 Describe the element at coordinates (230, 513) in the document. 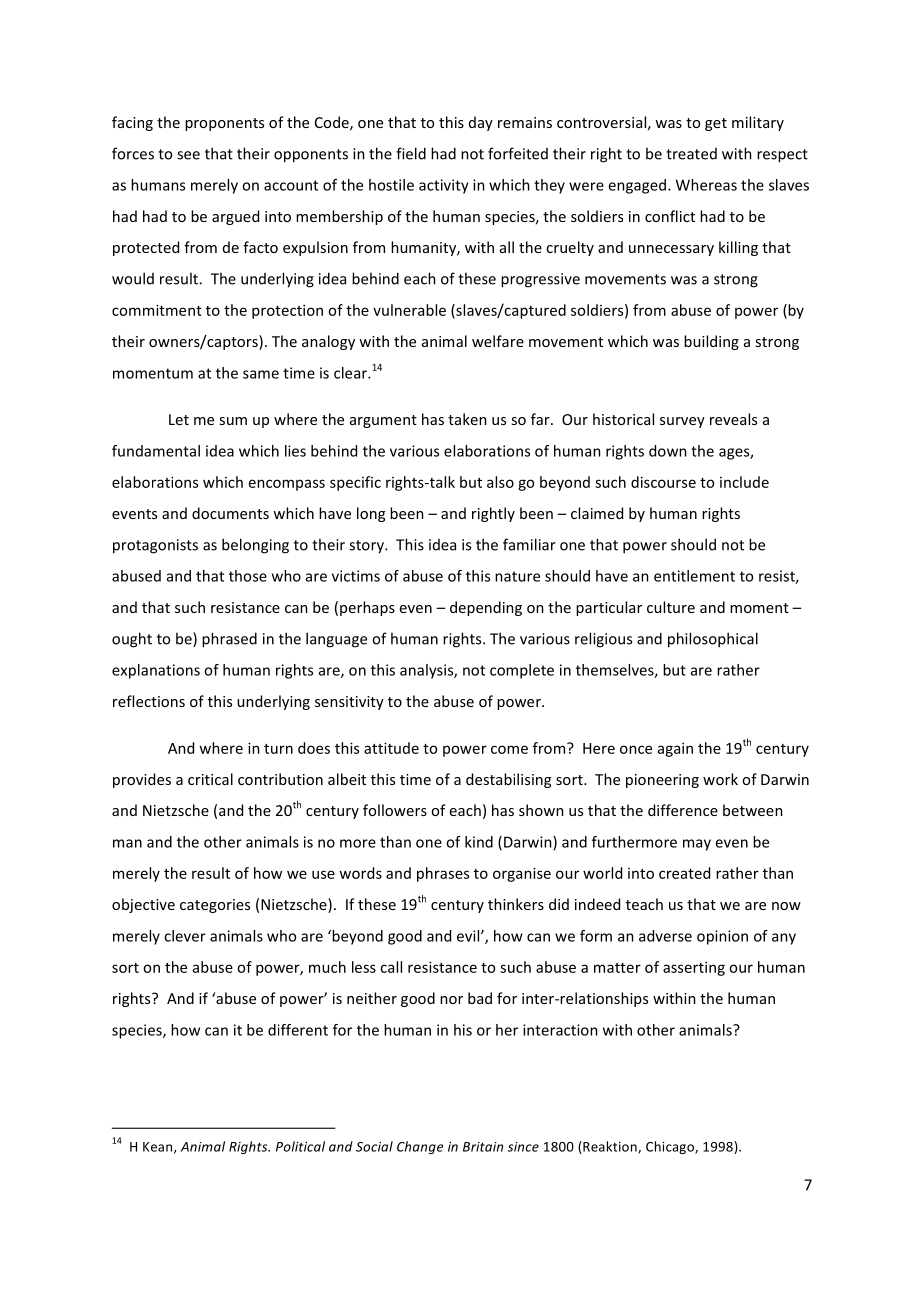

I see `documents` at that location.
